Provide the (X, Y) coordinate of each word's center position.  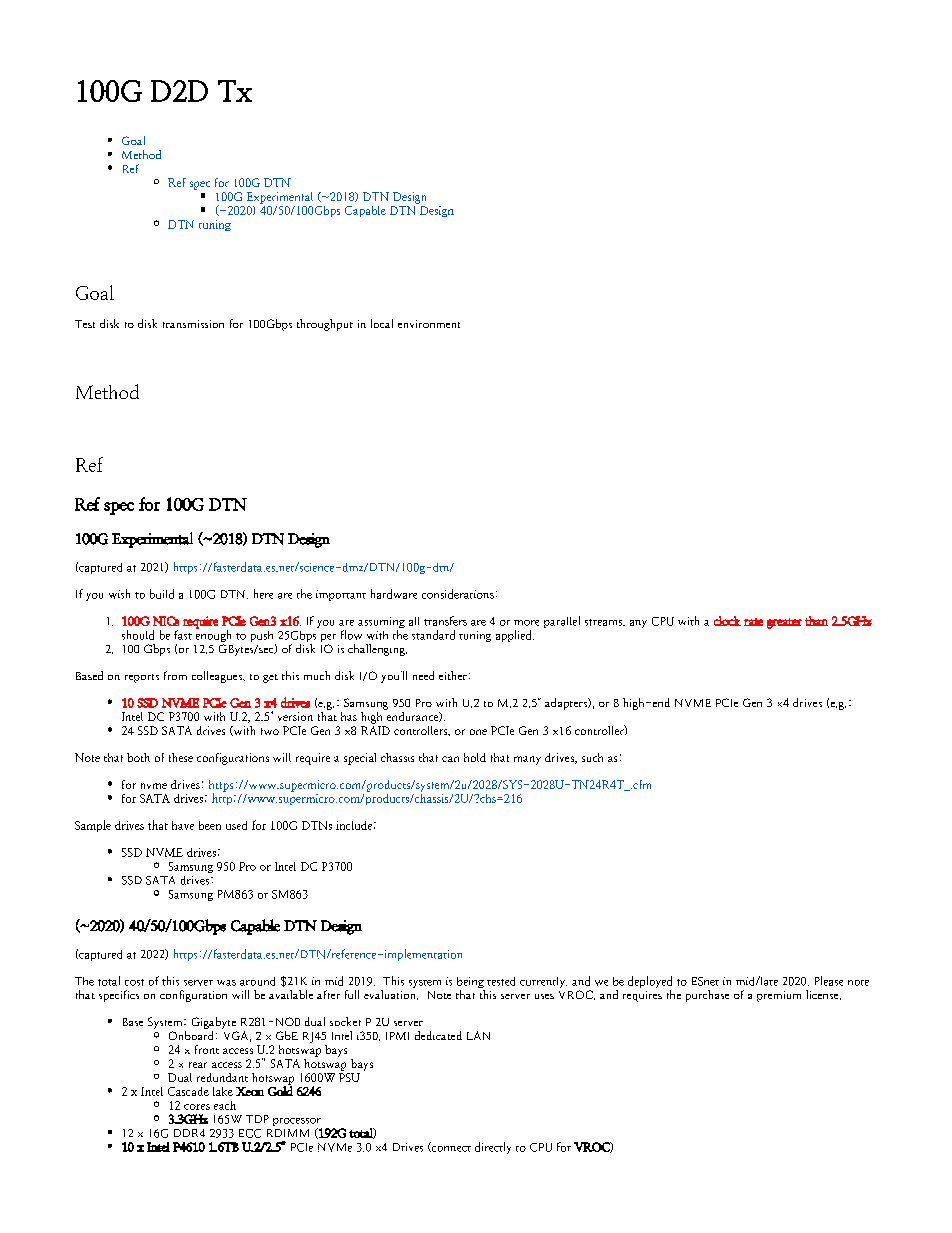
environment (429, 324)
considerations (458, 594)
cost (134, 982)
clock (727, 621)
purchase (707, 996)
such (592, 757)
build (162, 594)
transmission (193, 324)
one (478, 732)
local (382, 323)
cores (197, 1107)
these (181, 757)
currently (543, 982)
